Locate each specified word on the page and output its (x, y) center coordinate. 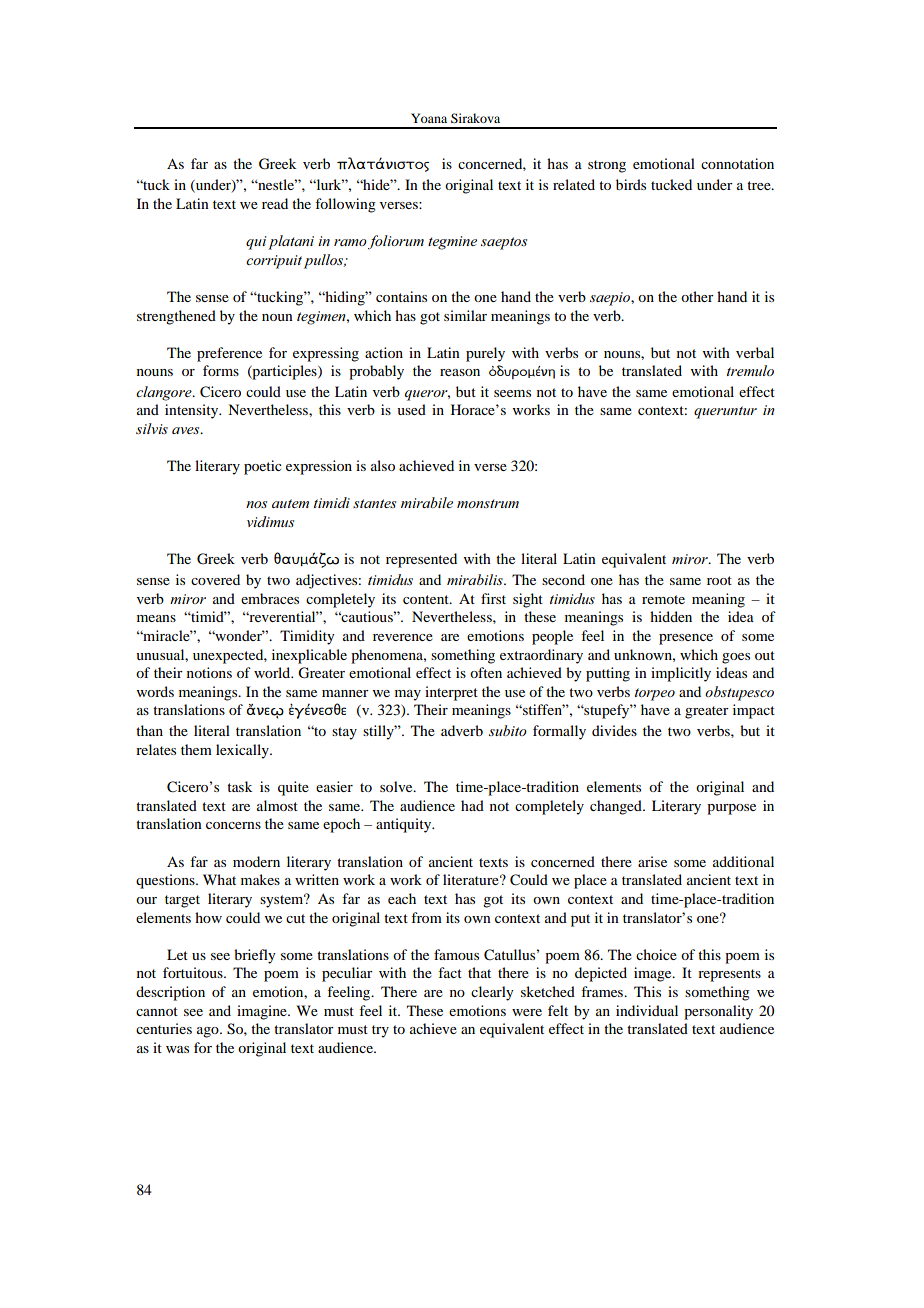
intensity (193, 411)
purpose (731, 809)
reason (460, 372)
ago (209, 1032)
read (275, 203)
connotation (737, 163)
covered (215, 579)
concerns (233, 825)
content (427, 599)
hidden (671, 616)
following (345, 205)
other (697, 296)
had (472, 805)
